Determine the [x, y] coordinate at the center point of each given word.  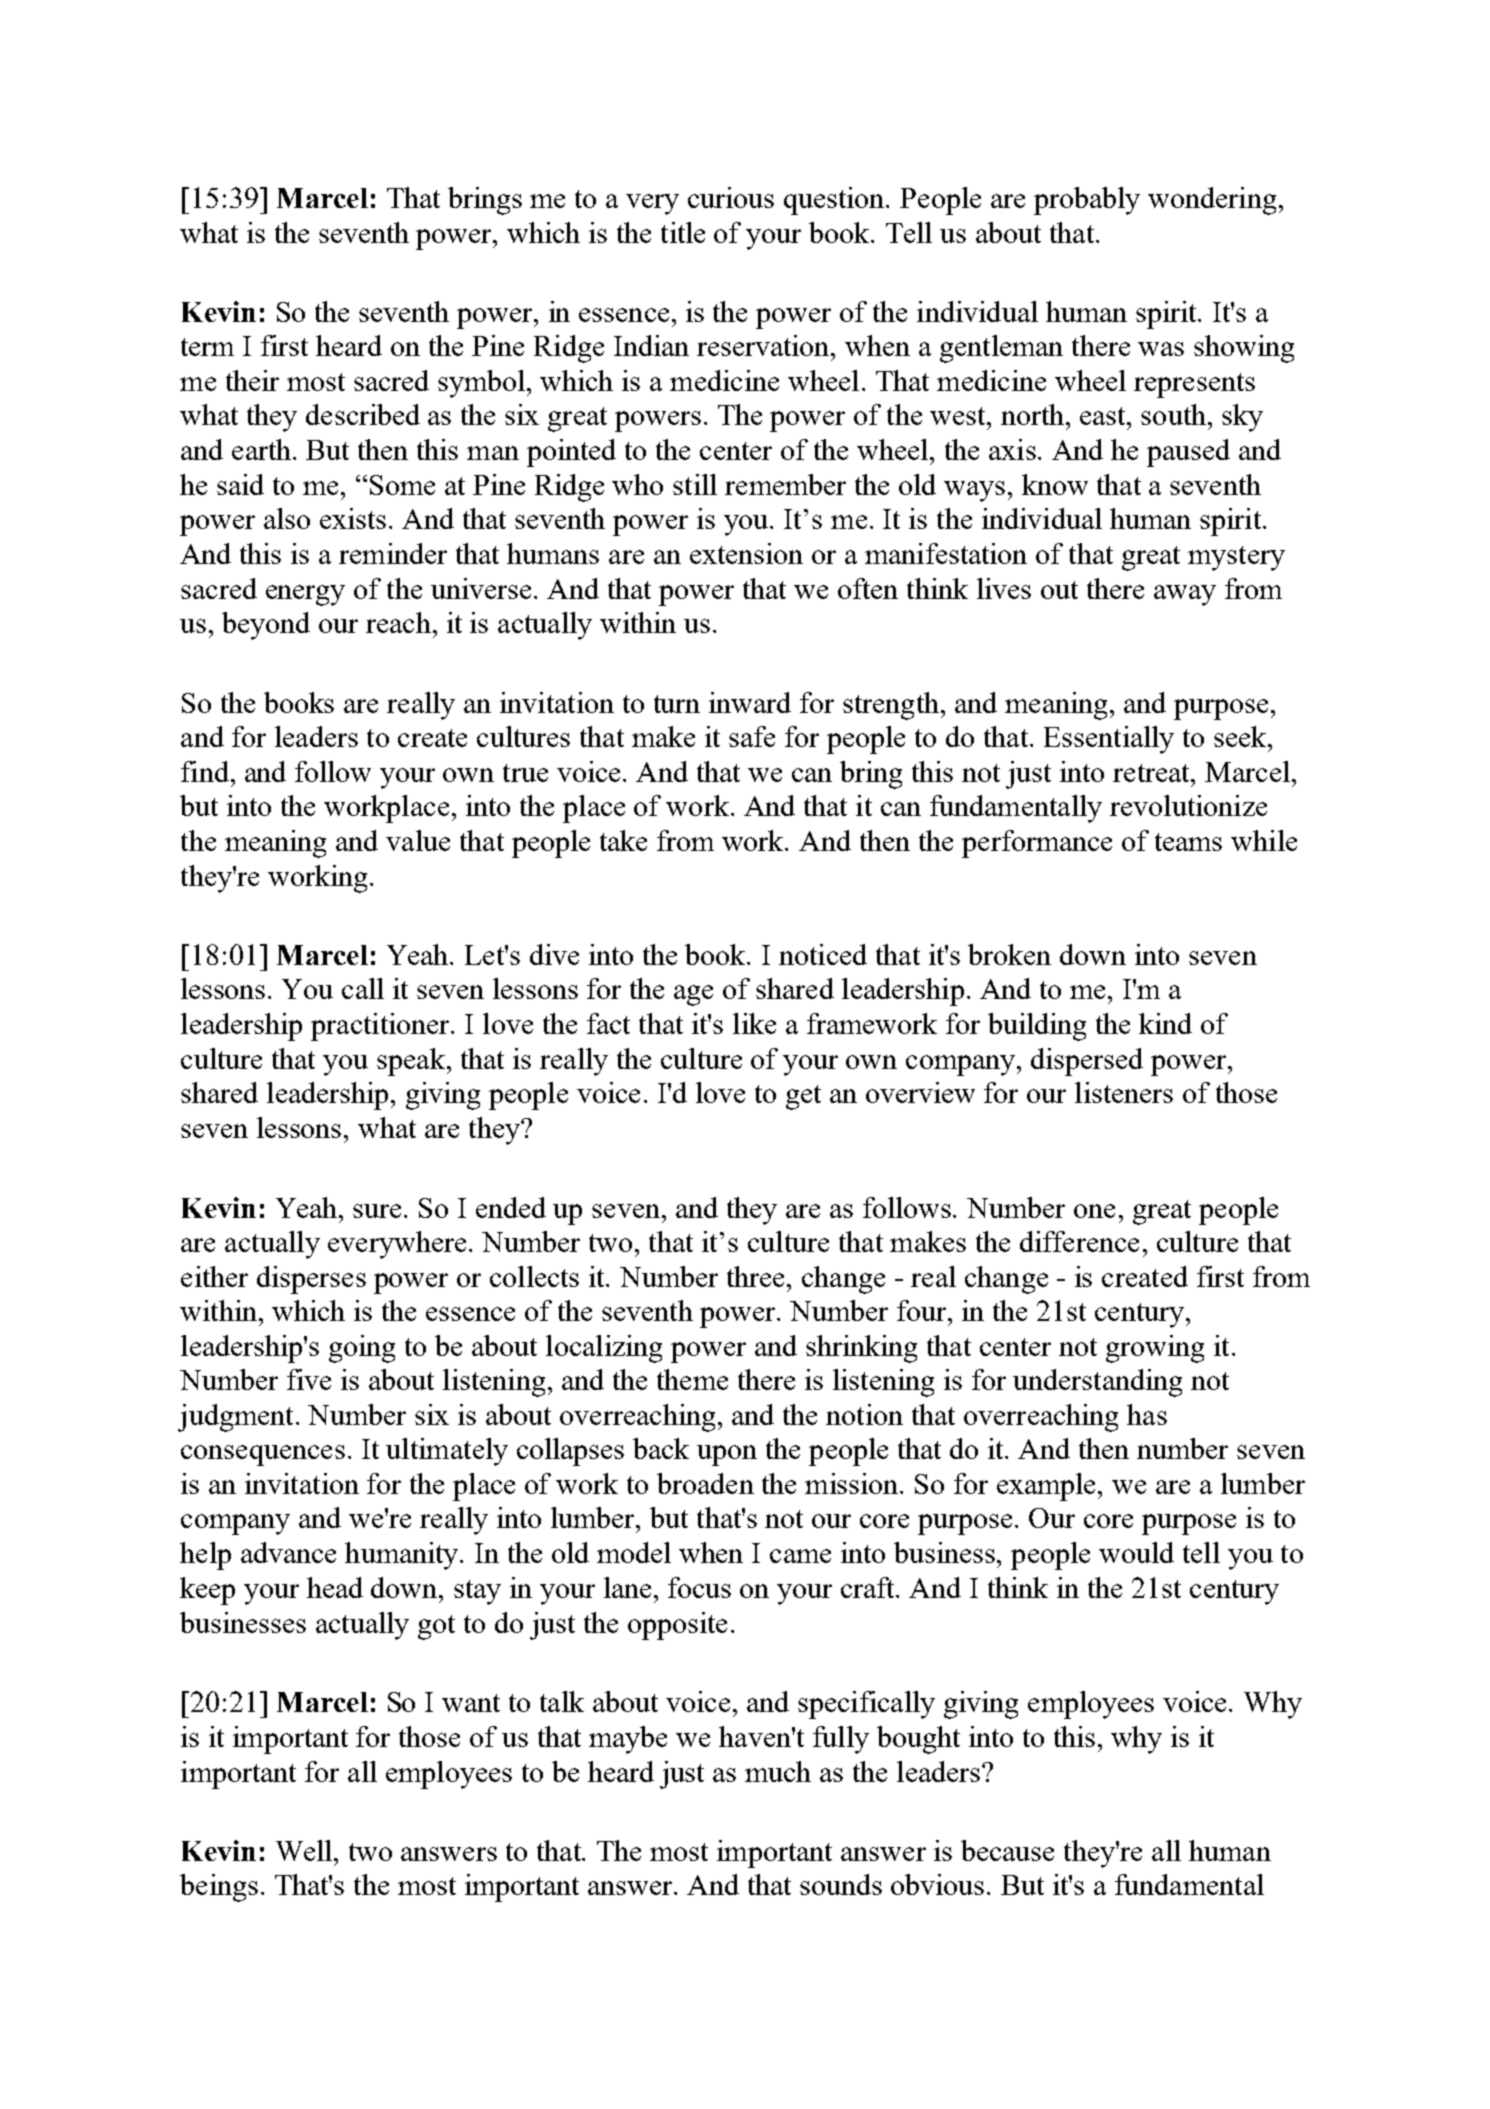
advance [288, 1552]
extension [746, 553]
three [757, 1276]
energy [305, 595]
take [623, 840]
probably [1087, 201]
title [683, 232]
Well [305, 1850]
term [207, 347]
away [1185, 595]
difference [1079, 1241]
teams [1188, 842]
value [418, 840]
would [1136, 1552]
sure [379, 1211]
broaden [705, 1483]
